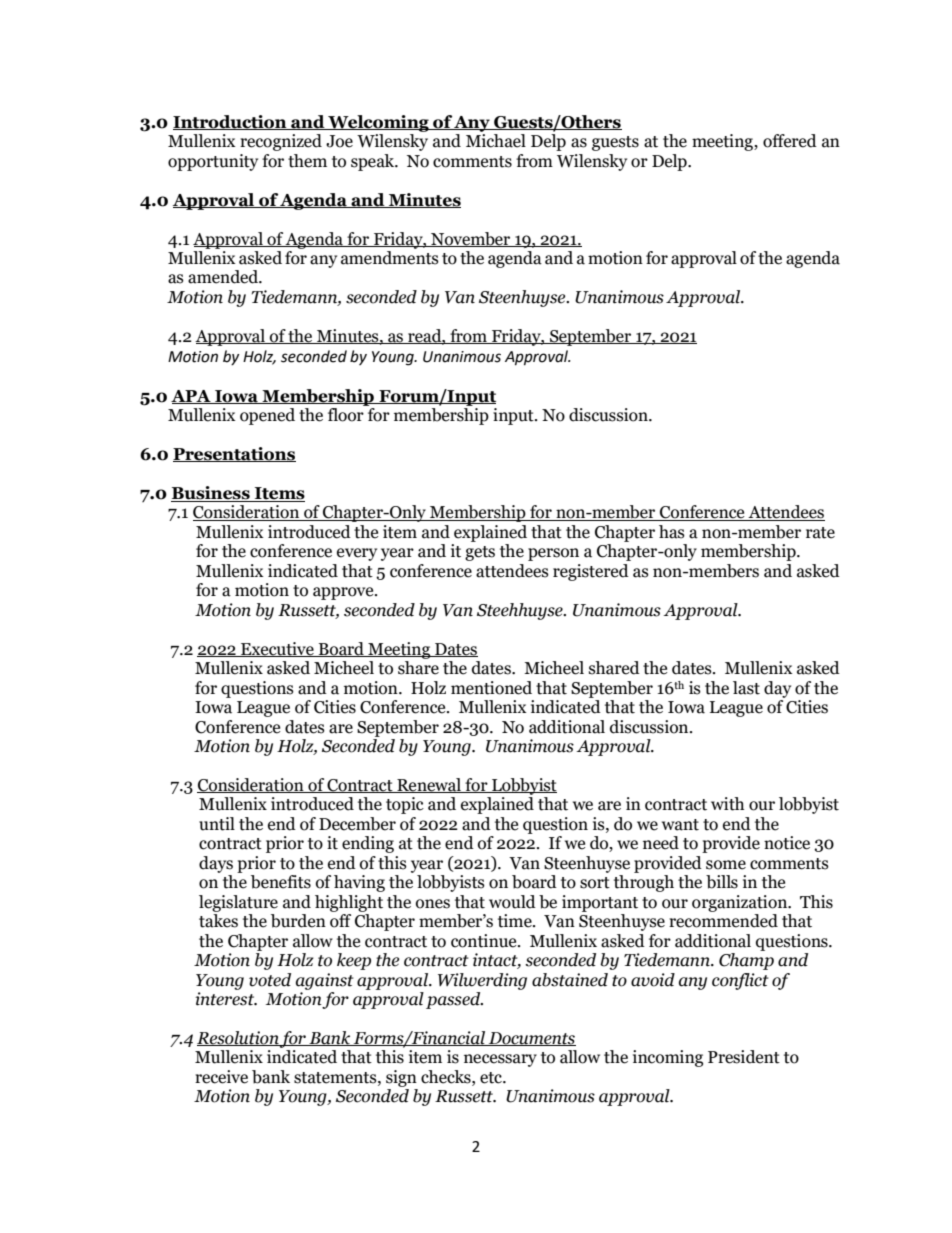 The width and height of the page is (952, 1233). Describe the element at coordinates (500, 1060) in the page. I see `necessary` at that location.
